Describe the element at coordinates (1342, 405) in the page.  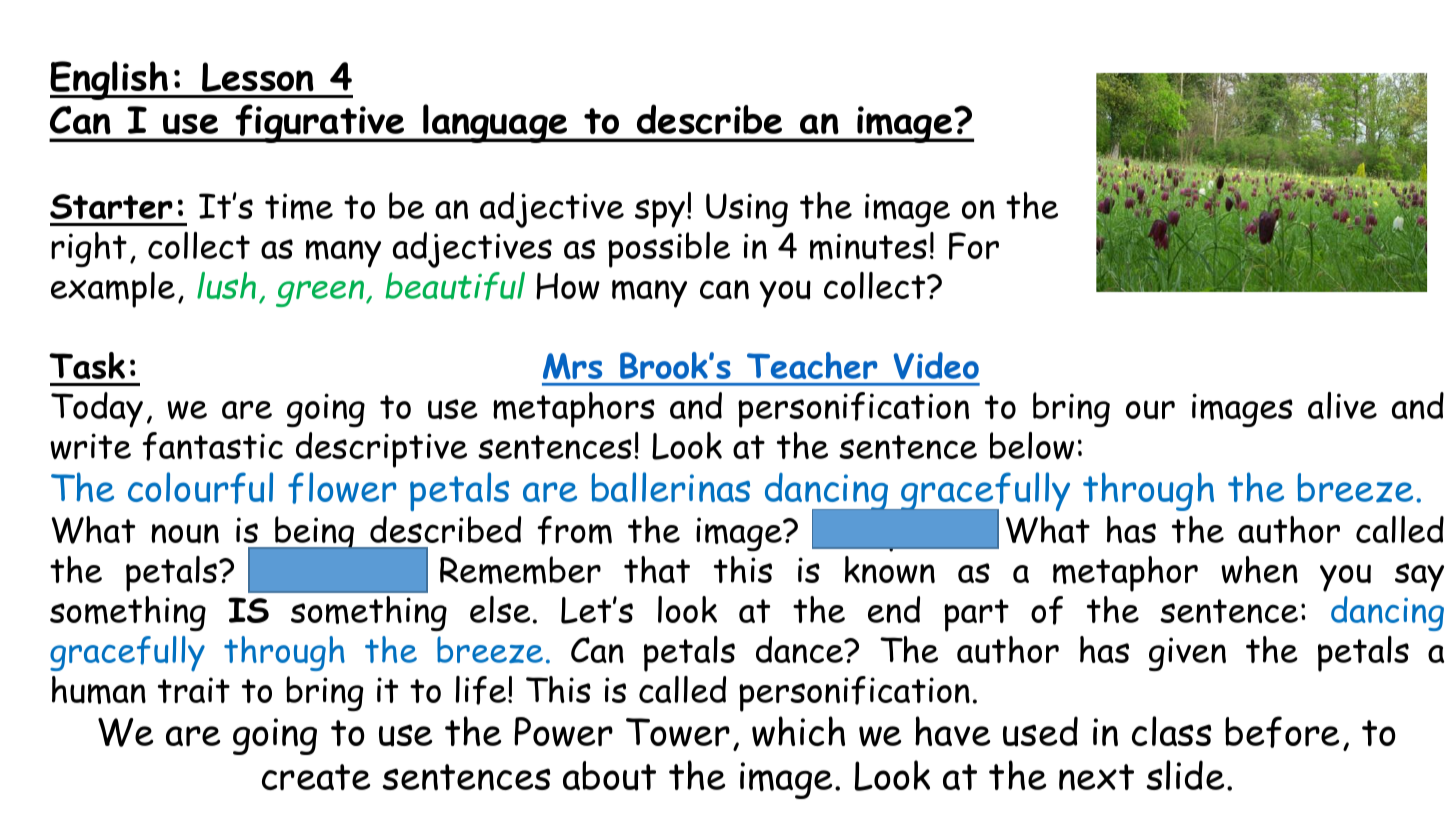
I see `alive` at that location.
